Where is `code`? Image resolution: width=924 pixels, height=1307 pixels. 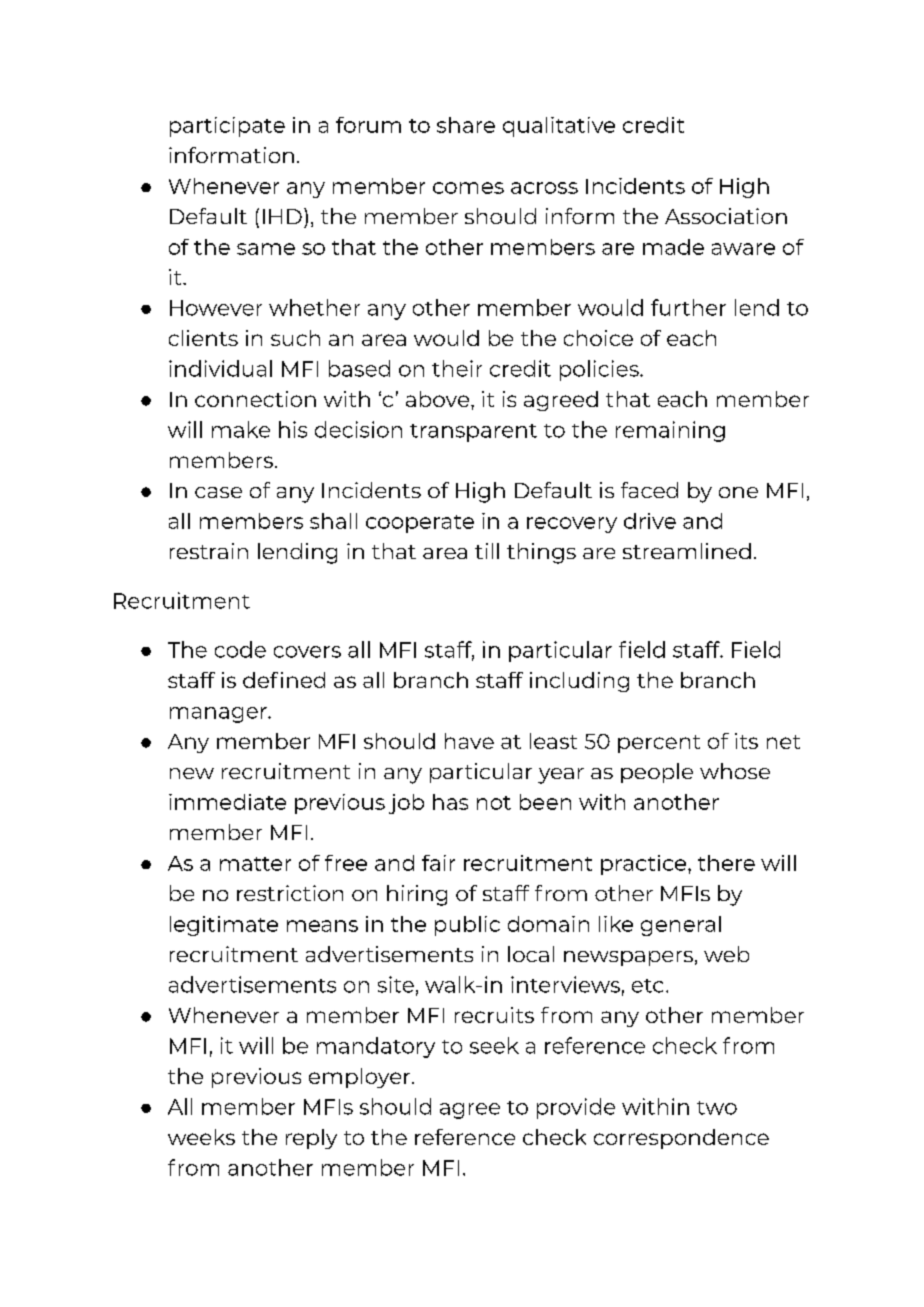
code is located at coordinates (240, 649).
